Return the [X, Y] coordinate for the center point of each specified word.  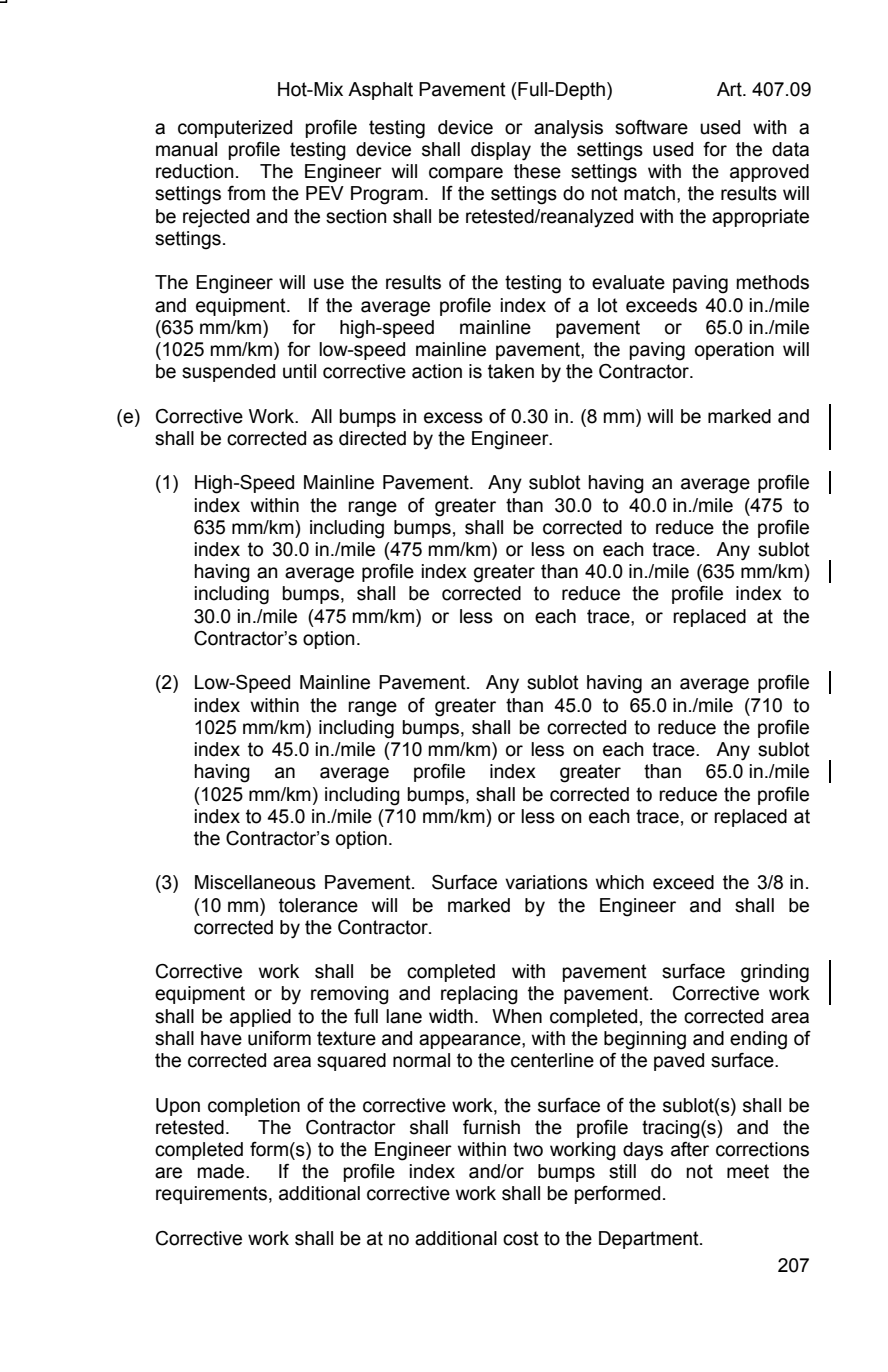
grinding [775, 973]
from [246, 193]
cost [521, 1238]
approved [769, 173]
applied [260, 1018]
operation [734, 351]
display [501, 151]
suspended [228, 373]
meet [748, 1171]
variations [546, 882]
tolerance [318, 905]
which [620, 882]
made [222, 1171]
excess [453, 418]
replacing [479, 995]
